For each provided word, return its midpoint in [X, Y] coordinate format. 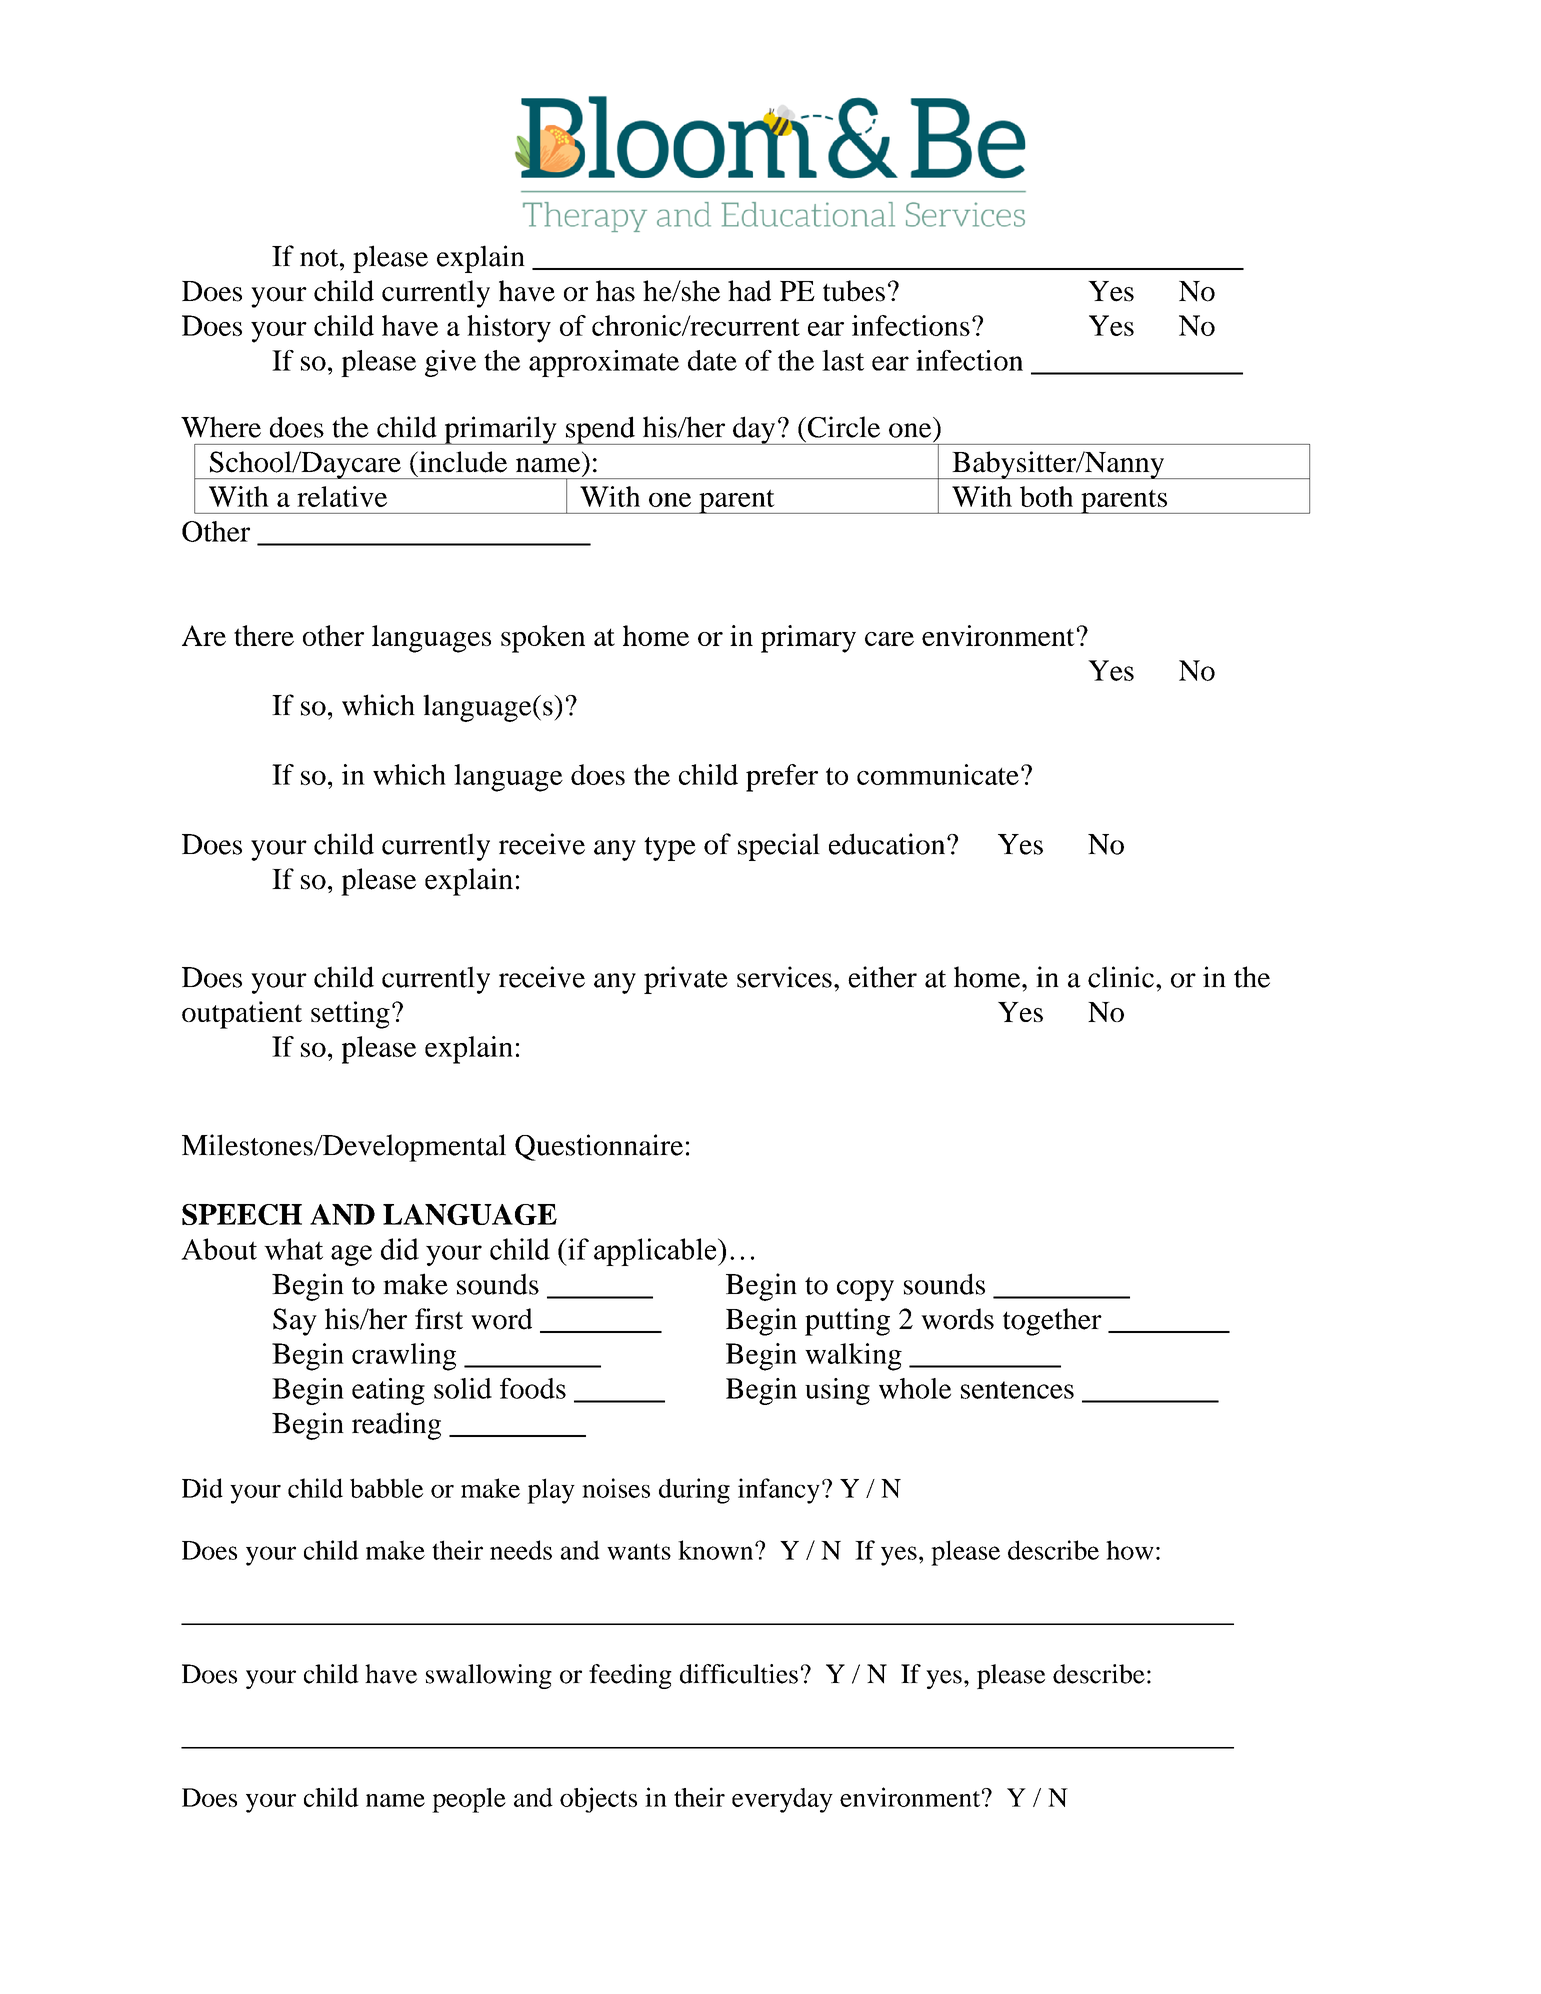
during [694, 1491]
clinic [1121, 977]
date [712, 360]
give [450, 363]
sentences [1017, 1390]
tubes [854, 291]
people [469, 1800]
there [264, 635]
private [686, 980]
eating [388, 1391]
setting [350, 1015]
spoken [543, 639]
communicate [938, 774]
